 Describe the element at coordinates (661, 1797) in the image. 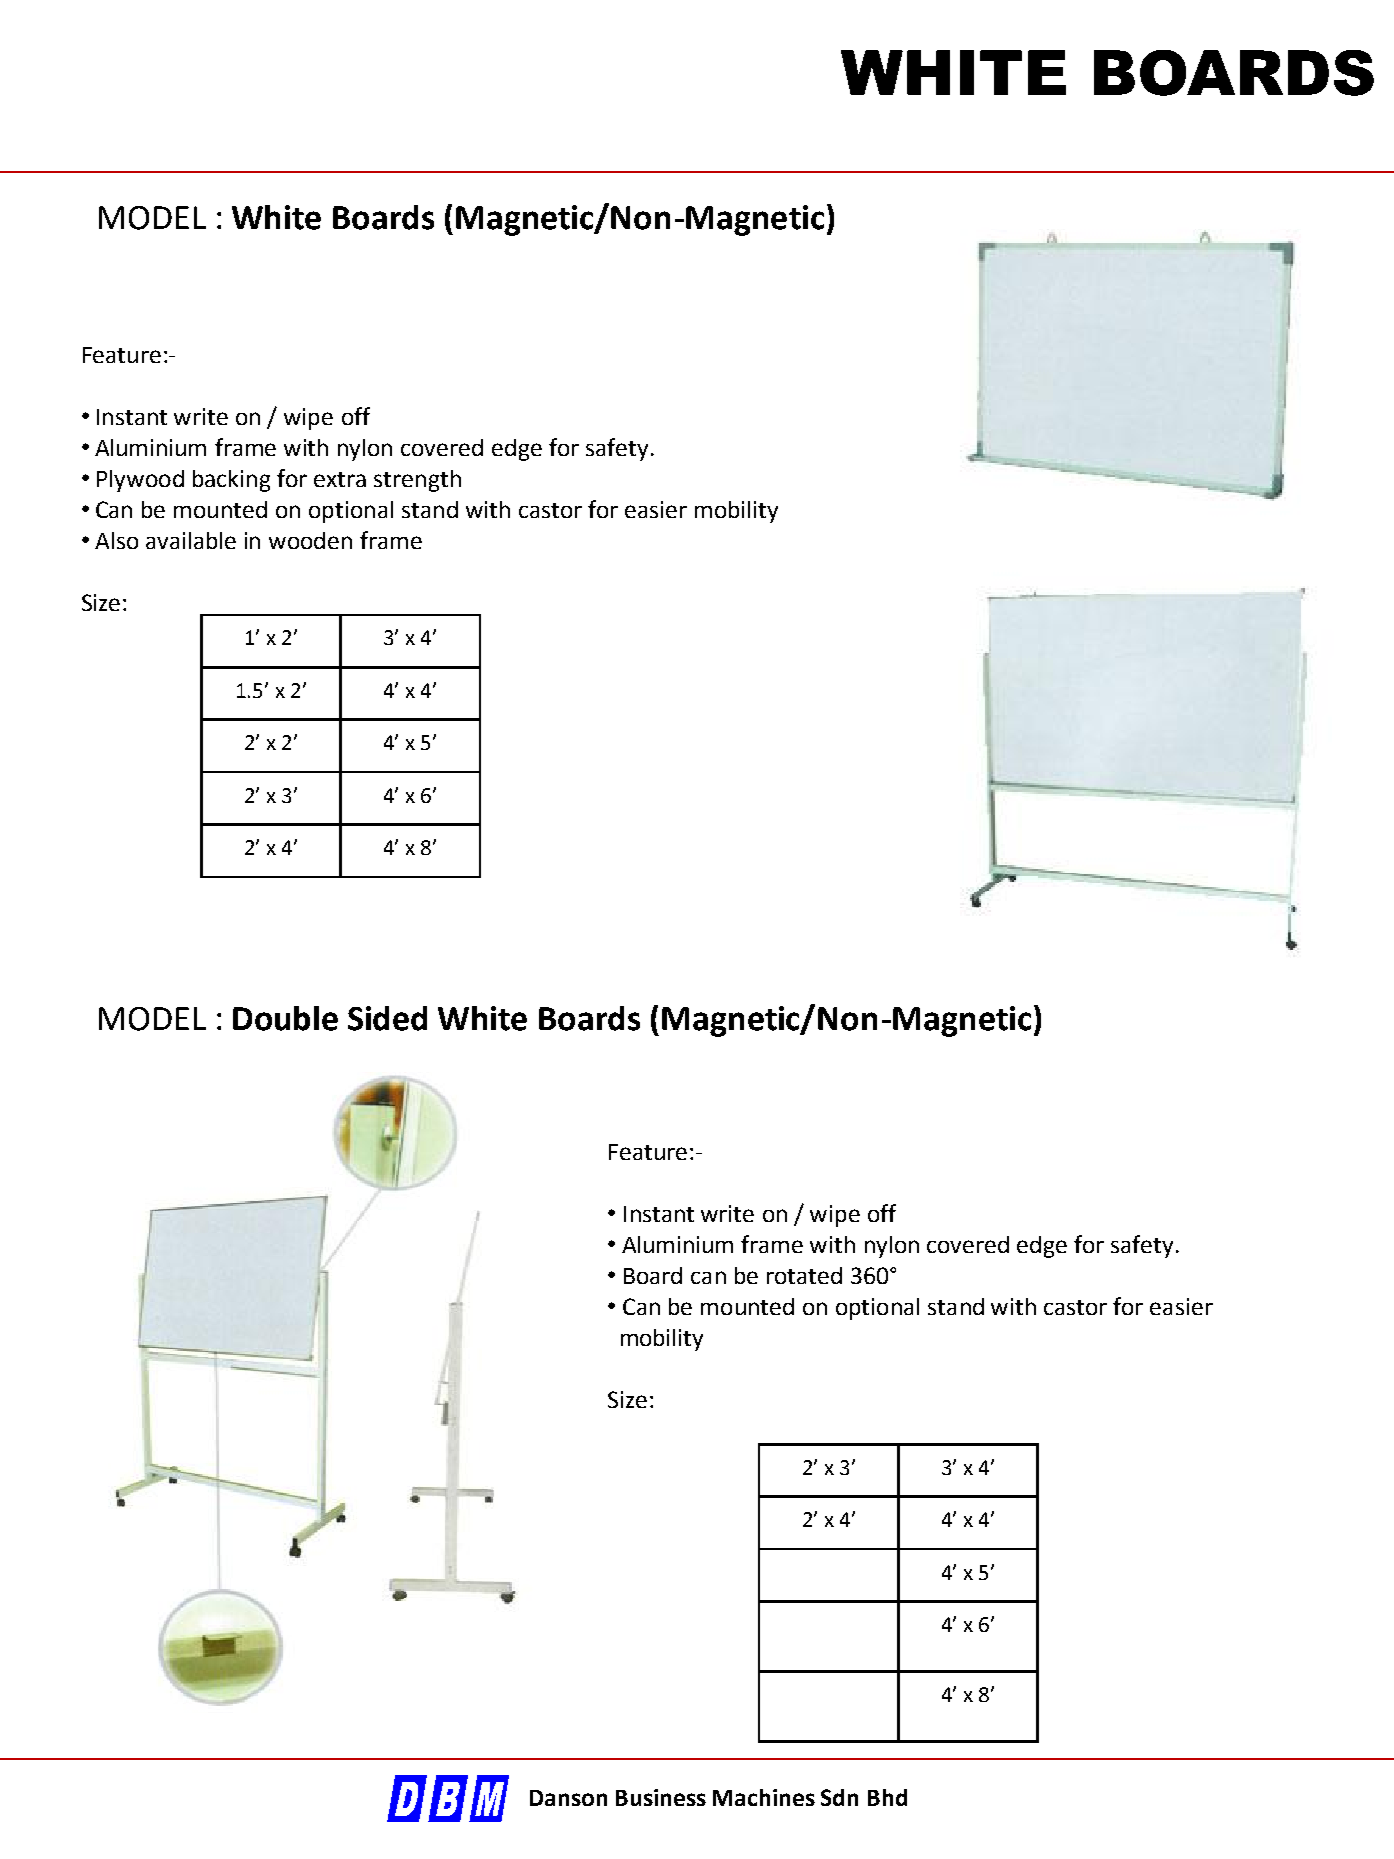

I see `Business` at that location.
